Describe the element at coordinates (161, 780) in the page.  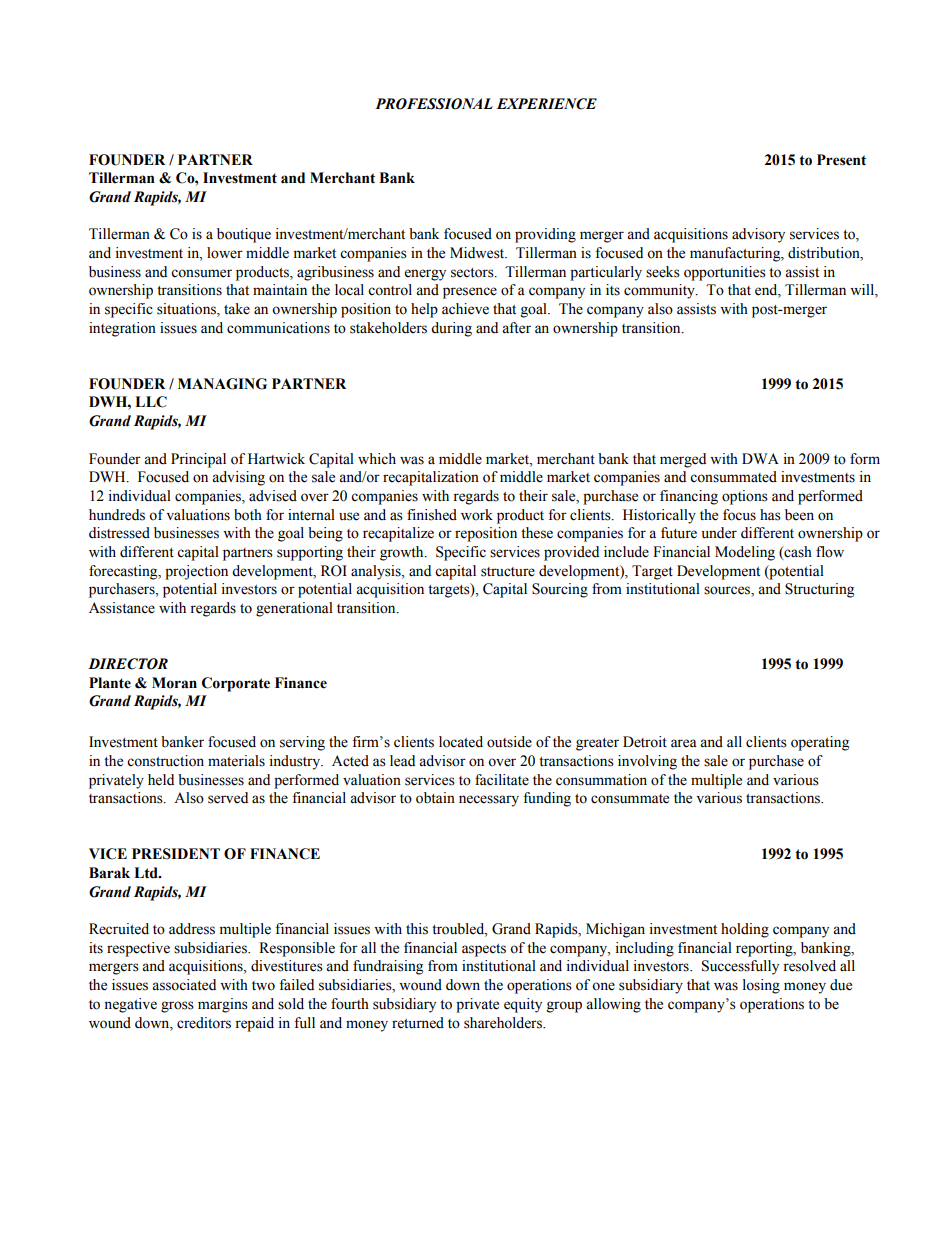
I see `held` at that location.
